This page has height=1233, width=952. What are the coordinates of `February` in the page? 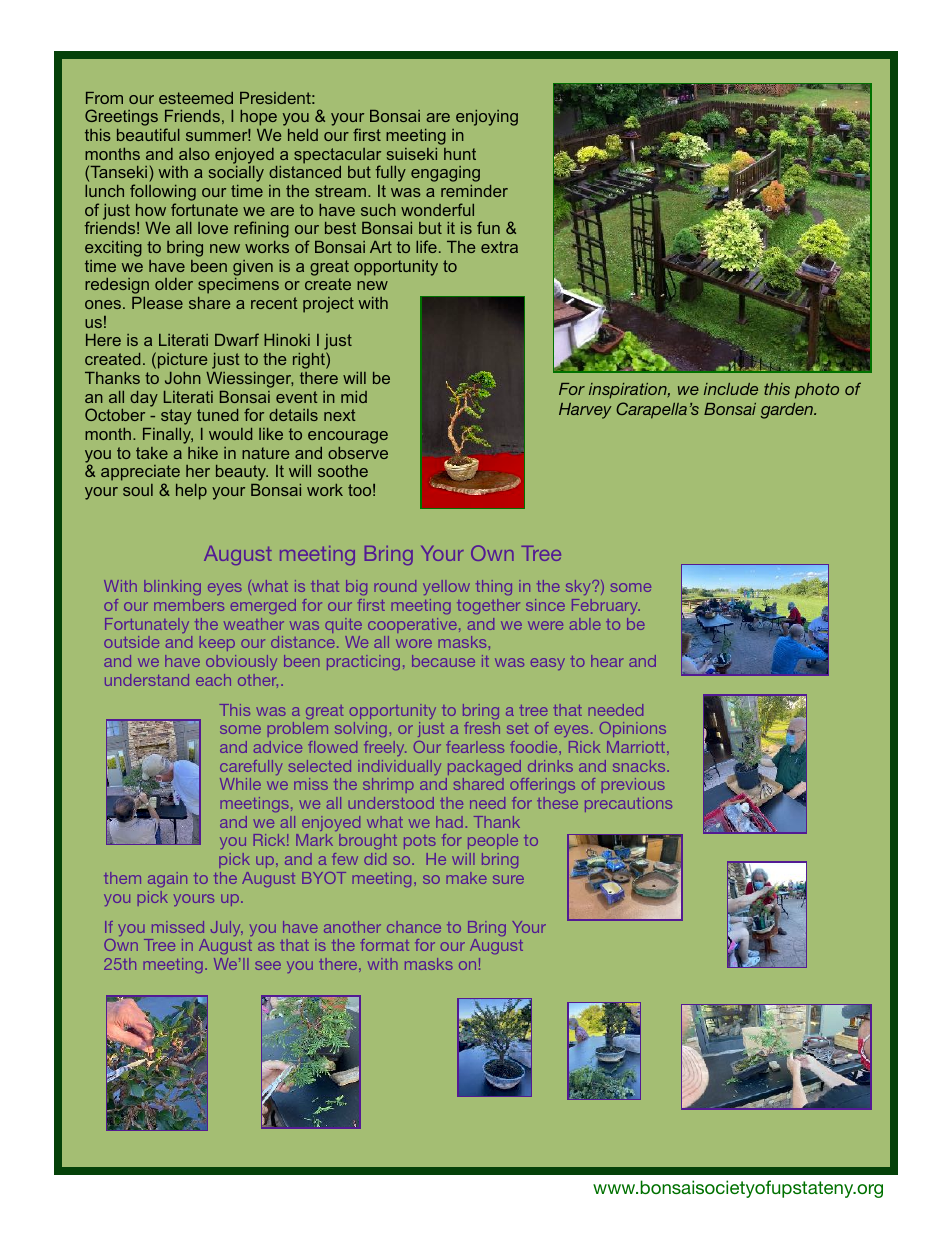 It's located at (606, 606).
